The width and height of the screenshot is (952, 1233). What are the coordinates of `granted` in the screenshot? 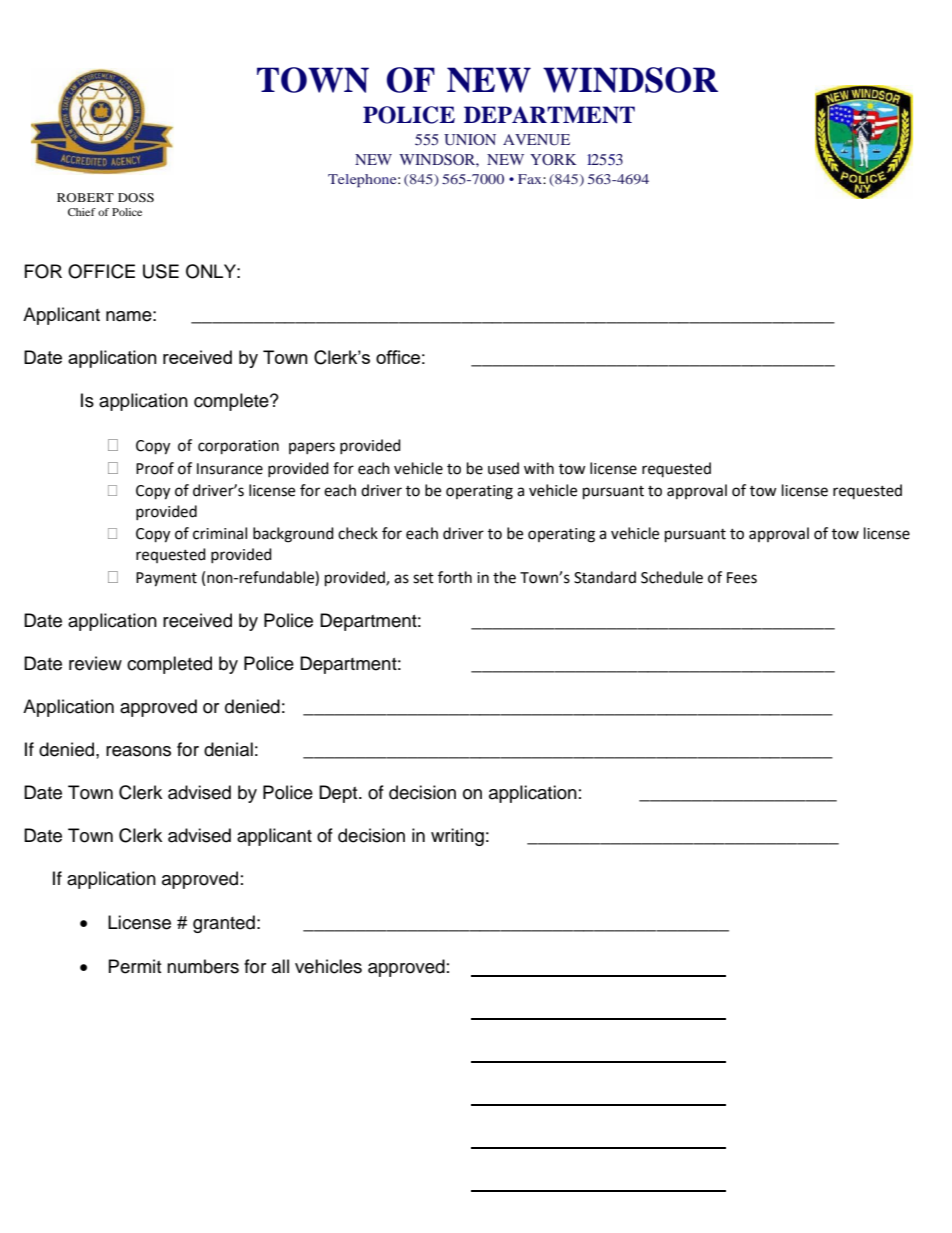 It's located at (224, 924).
